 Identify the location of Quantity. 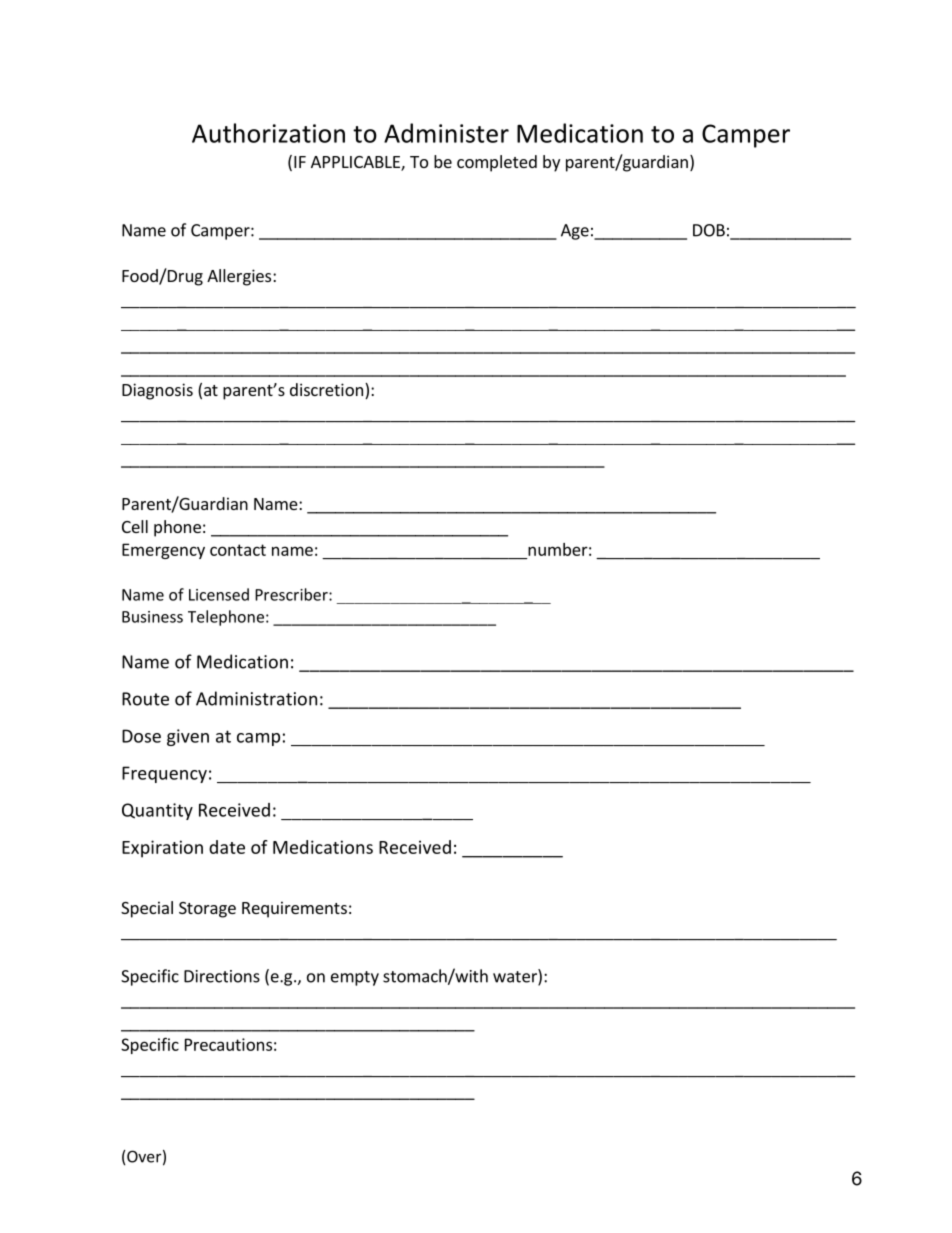
(157, 811).
